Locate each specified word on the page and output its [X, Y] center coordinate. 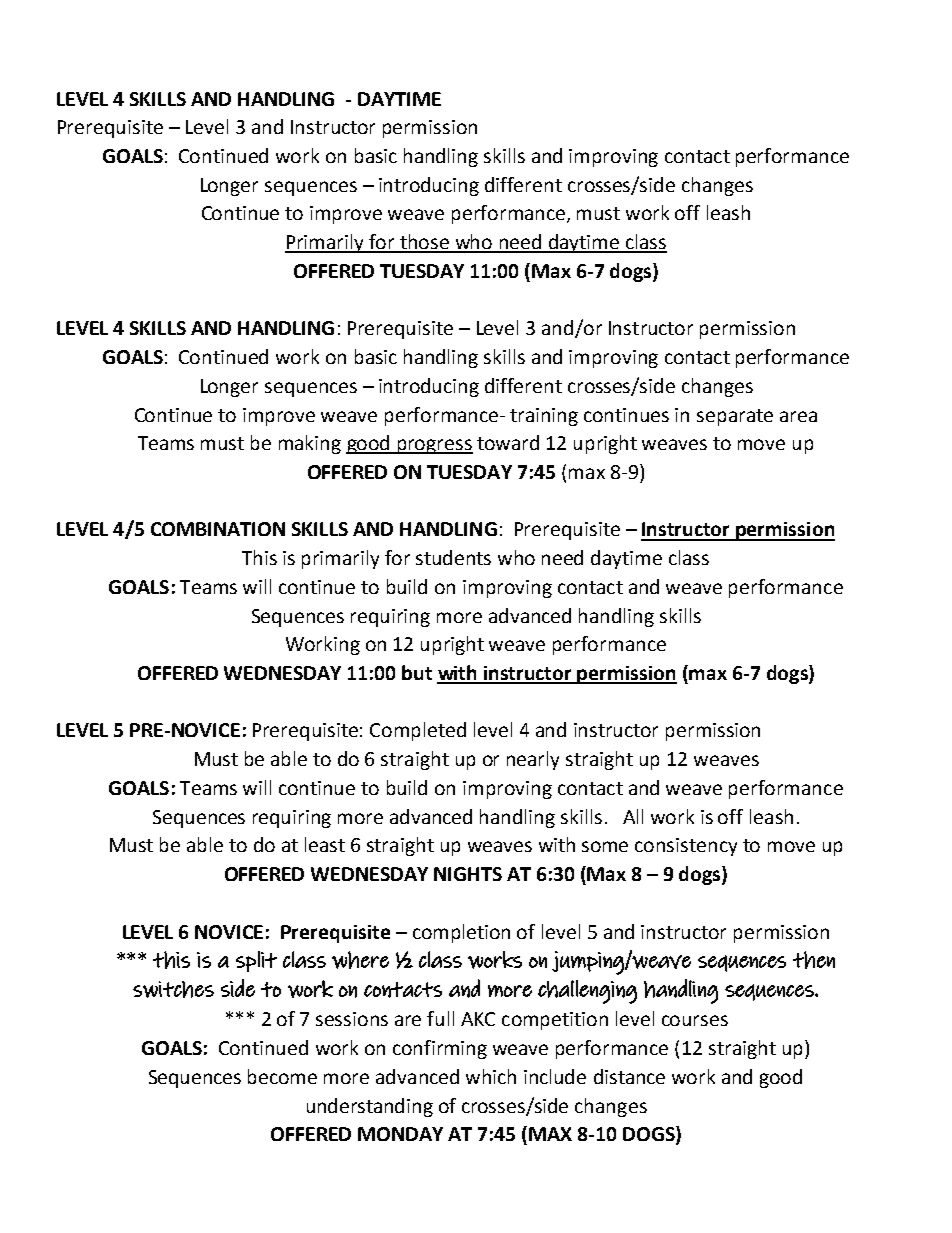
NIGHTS [468, 874]
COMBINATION [218, 529]
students [453, 557]
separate [735, 417]
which [491, 1076]
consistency [686, 847]
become [282, 1076]
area [798, 416]
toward [508, 442]
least [325, 844]
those [424, 243]
